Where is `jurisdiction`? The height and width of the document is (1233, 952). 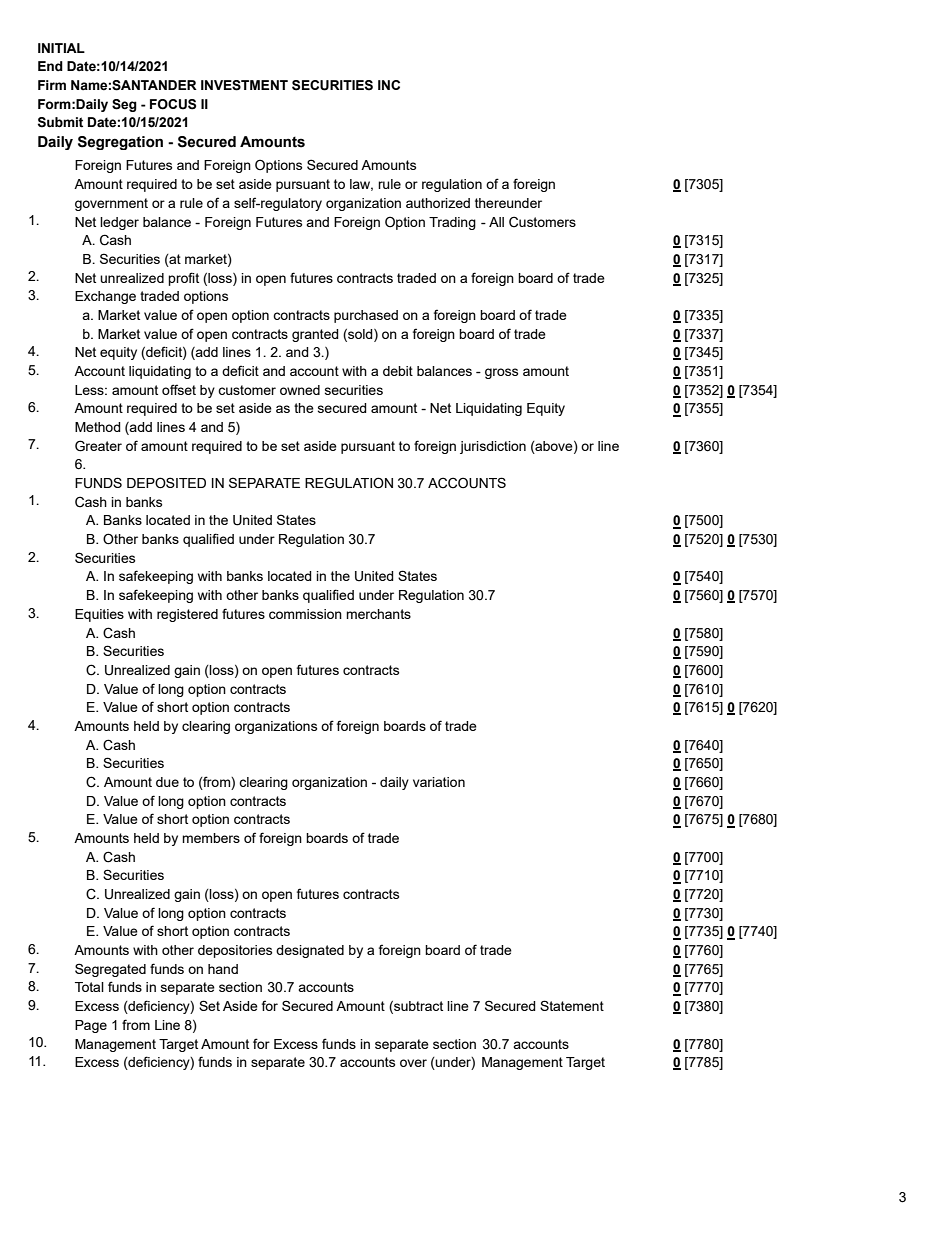
jurisdiction is located at coordinates (493, 447).
